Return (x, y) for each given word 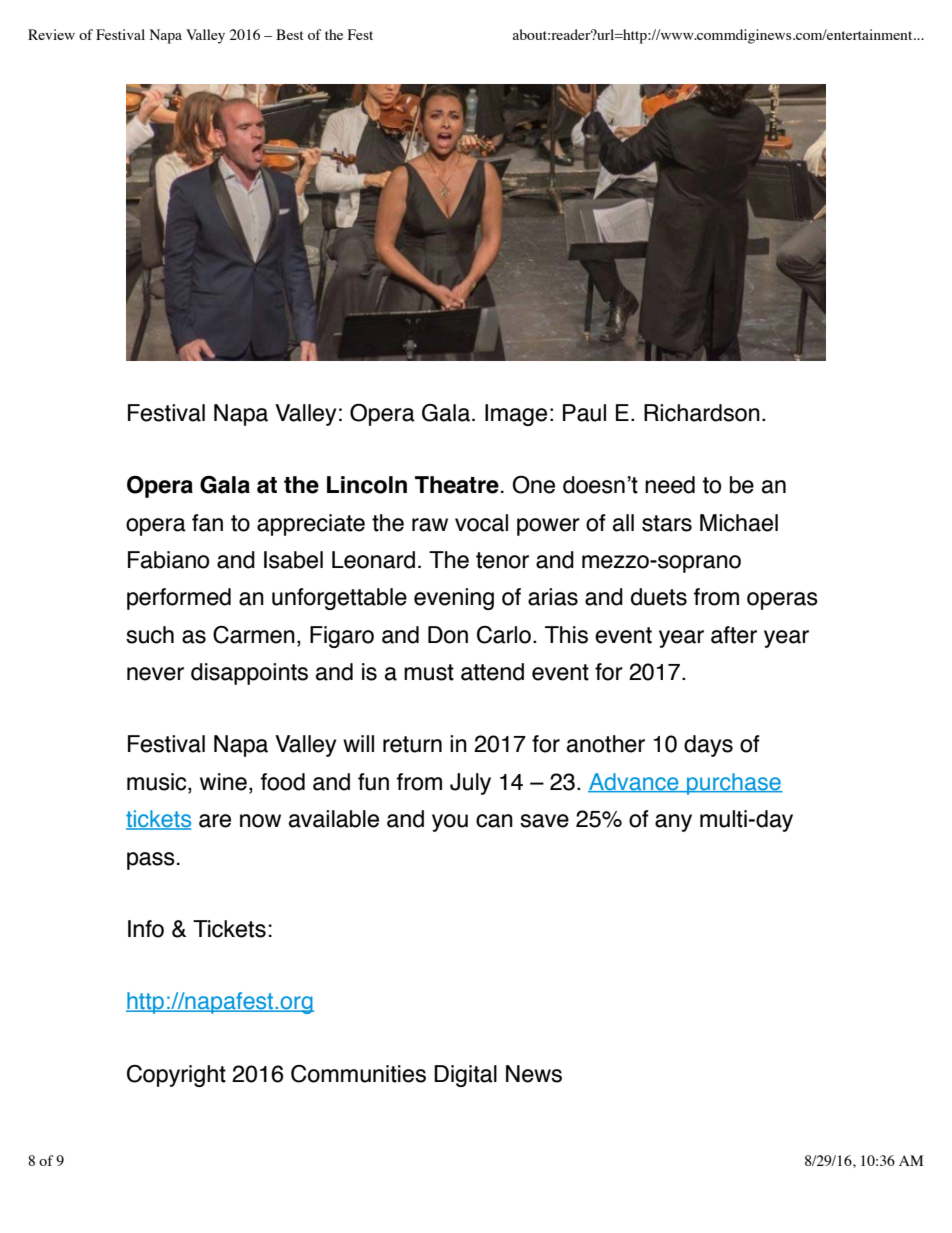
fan (207, 523)
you (450, 823)
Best (290, 34)
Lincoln (367, 485)
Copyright (176, 1076)
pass (151, 861)
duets (659, 597)
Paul (584, 413)
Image (516, 415)
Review (51, 34)
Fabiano (168, 560)
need (670, 485)
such (150, 635)
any (673, 823)
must (429, 672)
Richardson (702, 413)
